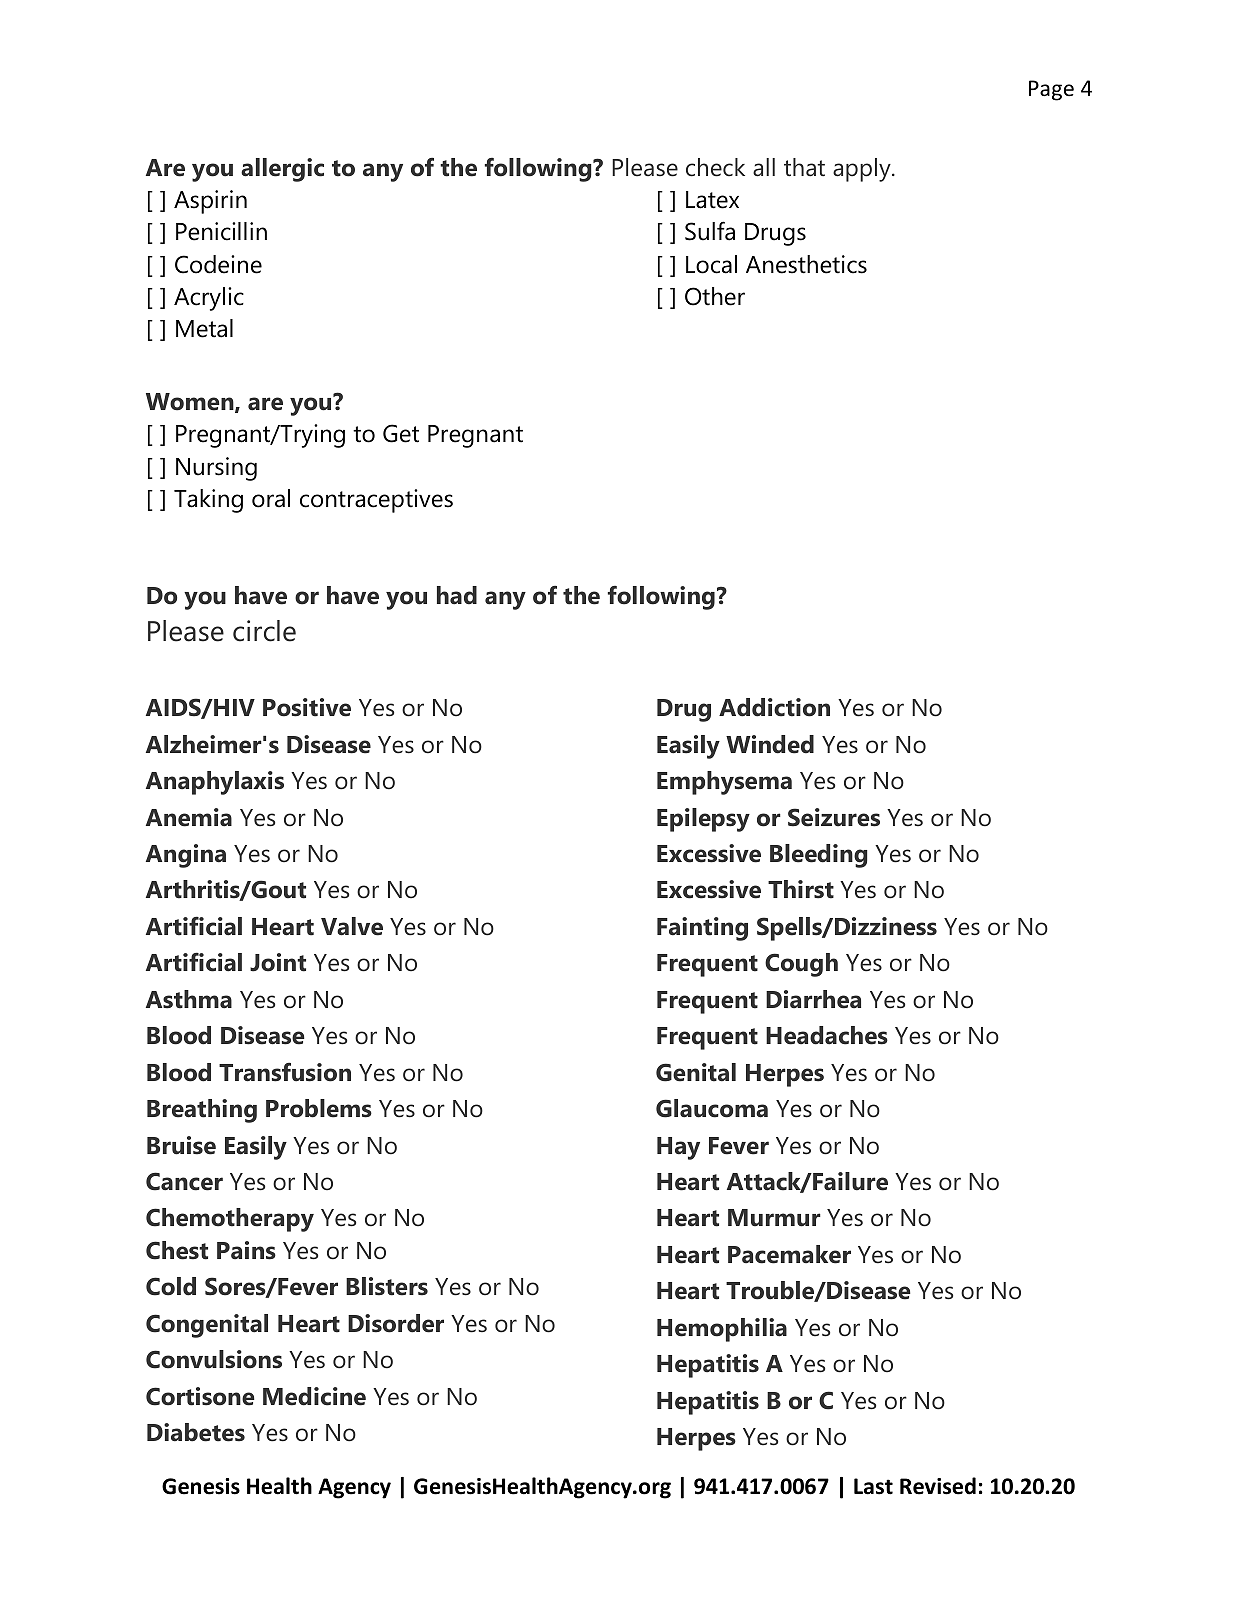  I want to click on Fainting, so click(702, 929).
